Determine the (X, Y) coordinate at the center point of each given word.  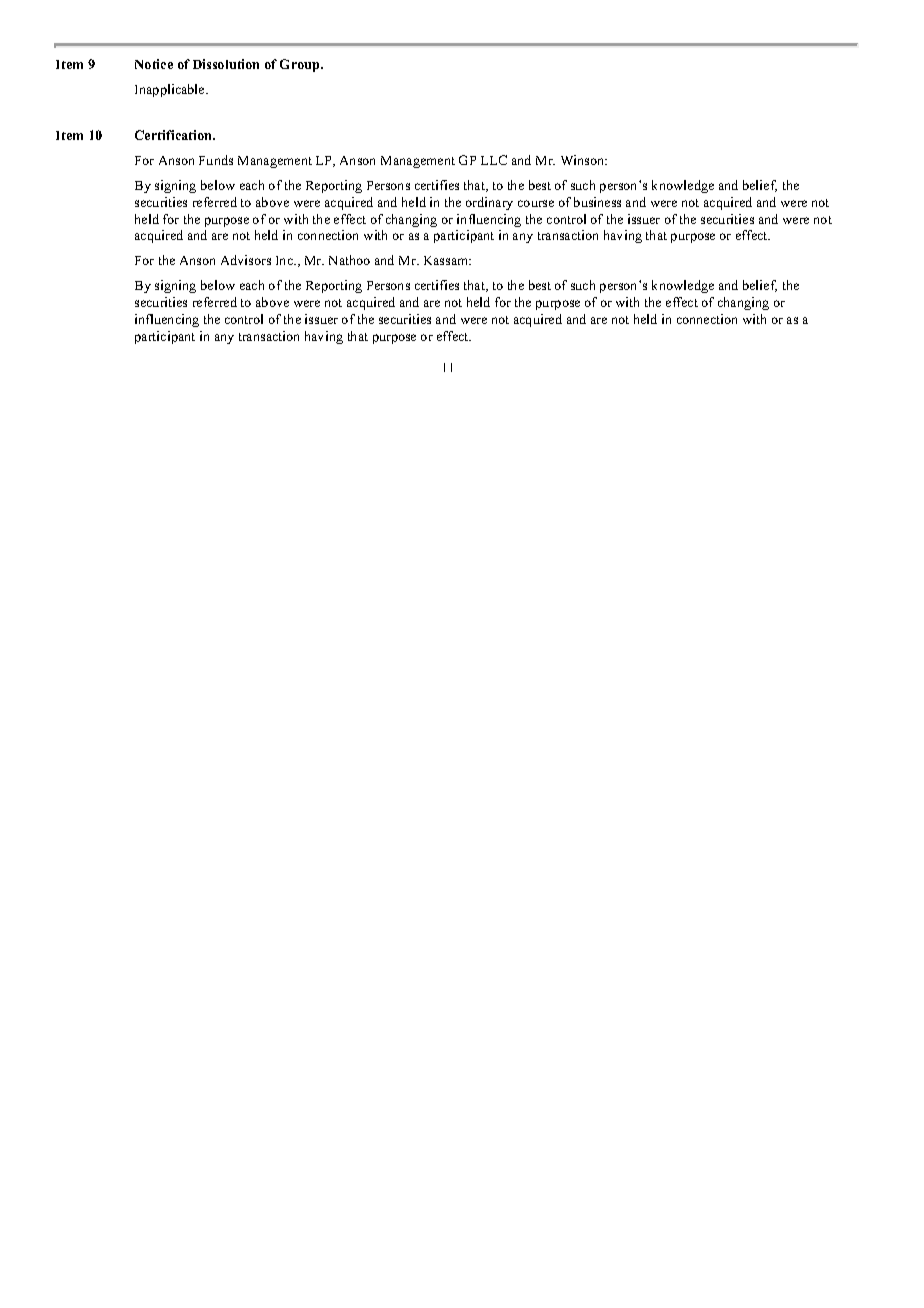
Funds (216, 160)
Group (301, 65)
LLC (494, 160)
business (597, 202)
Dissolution (226, 64)
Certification (174, 135)
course (536, 203)
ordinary (489, 203)
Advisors (246, 260)
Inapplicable (171, 90)
